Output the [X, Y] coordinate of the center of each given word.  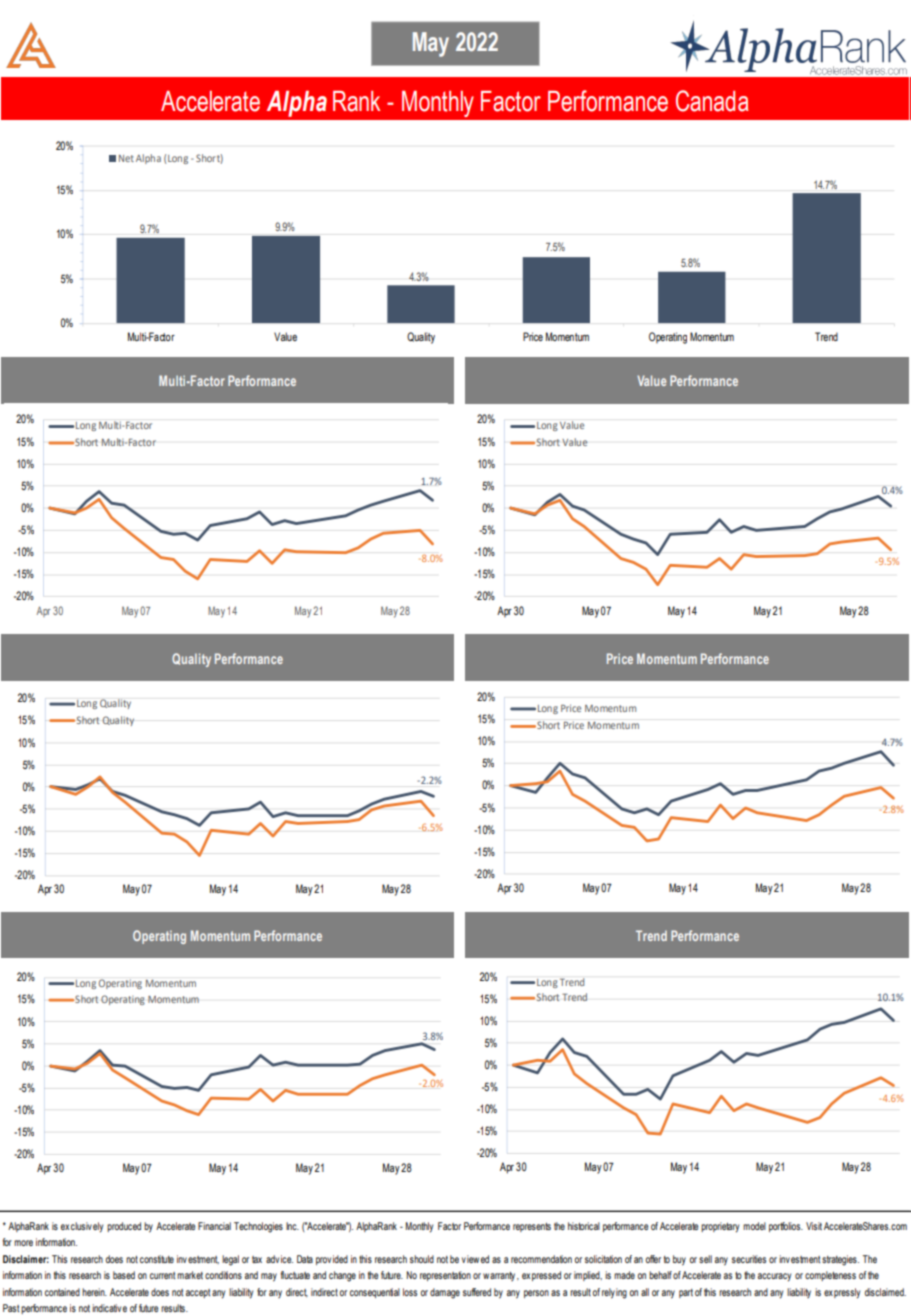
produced [124, 1227]
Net [126, 158]
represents [532, 1227]
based [124, 1275]
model [754, 1226]
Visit [814, 1226]
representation [445, 1276]
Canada [712, 101]
